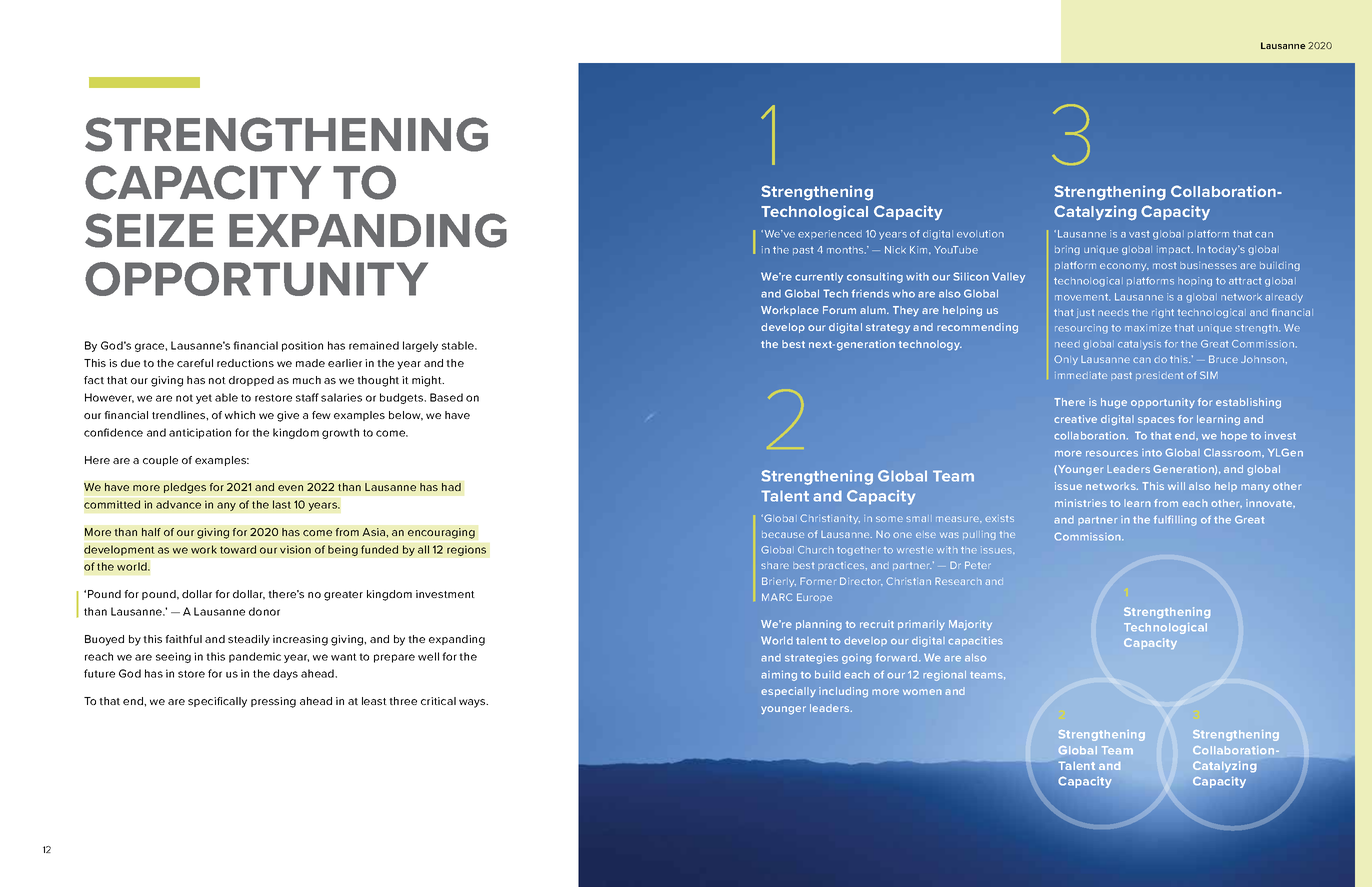  What do you see at coordinates (451, 487) in the screenshot?
I see `had` at bounding box center [451, 487].
